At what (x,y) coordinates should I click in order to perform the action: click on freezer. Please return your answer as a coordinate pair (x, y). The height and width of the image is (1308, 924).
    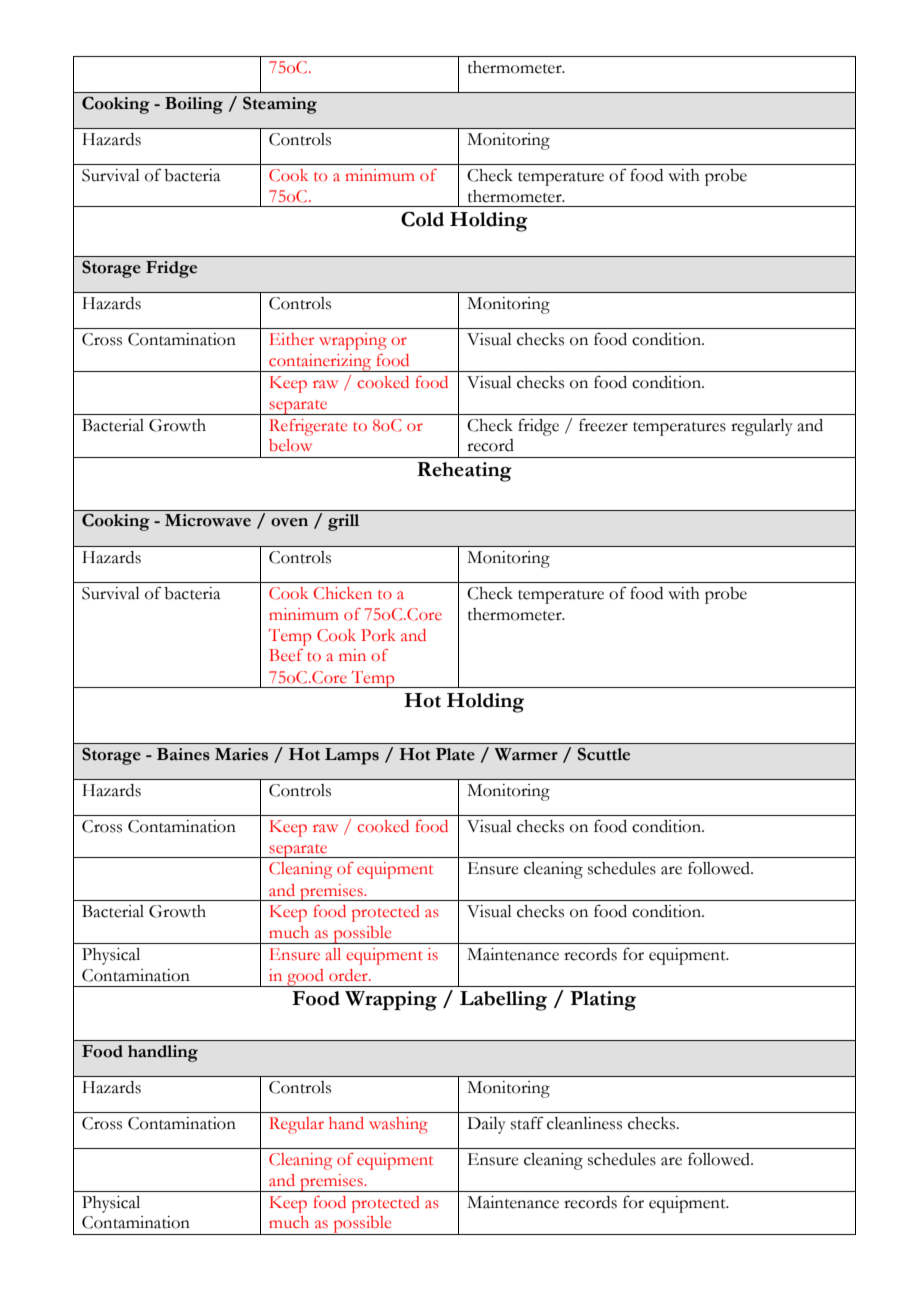
    Looking at the image, I should click on (603, 425).
